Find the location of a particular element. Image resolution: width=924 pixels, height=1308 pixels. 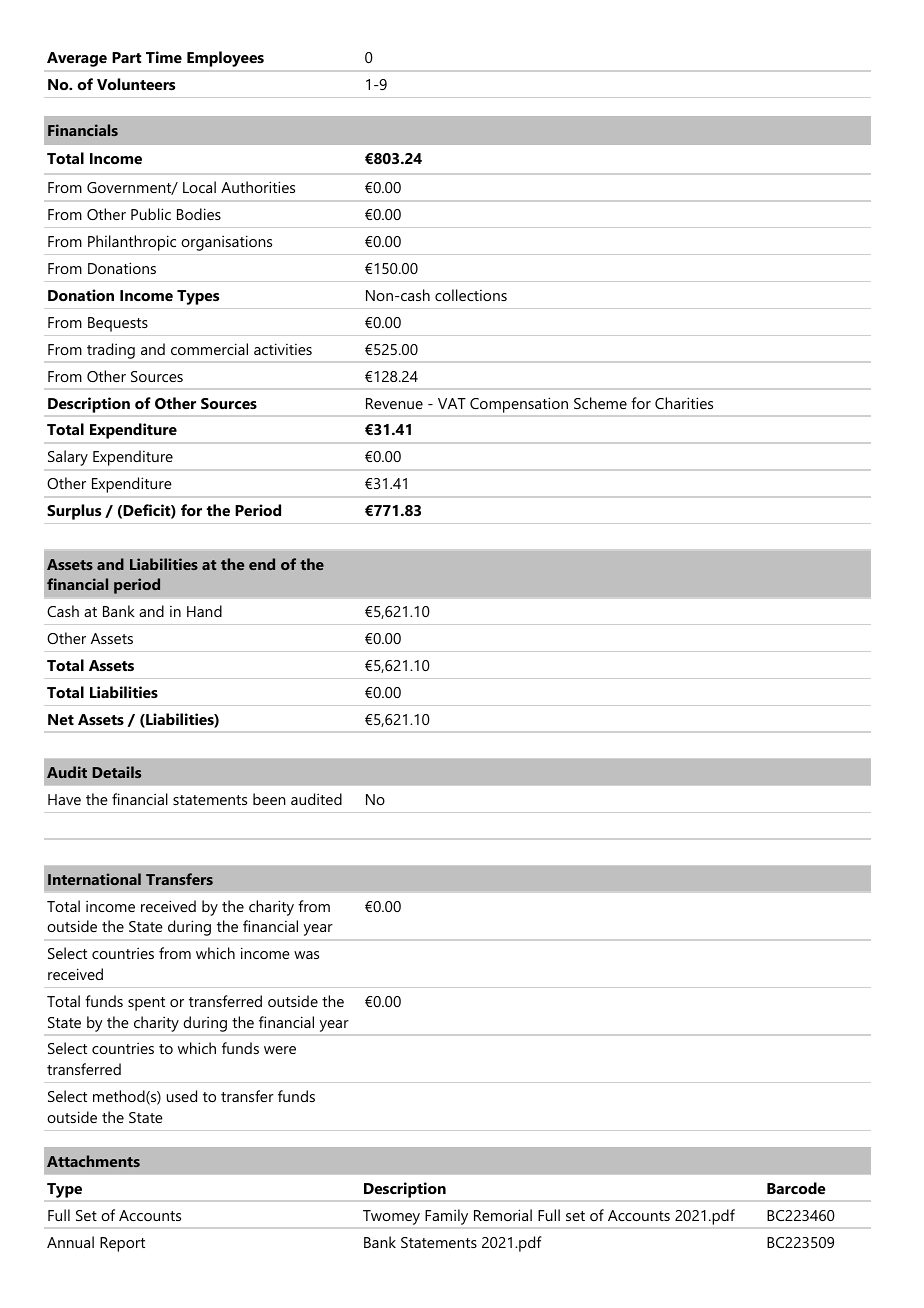

Report is located at coordinates (122, 1244).
